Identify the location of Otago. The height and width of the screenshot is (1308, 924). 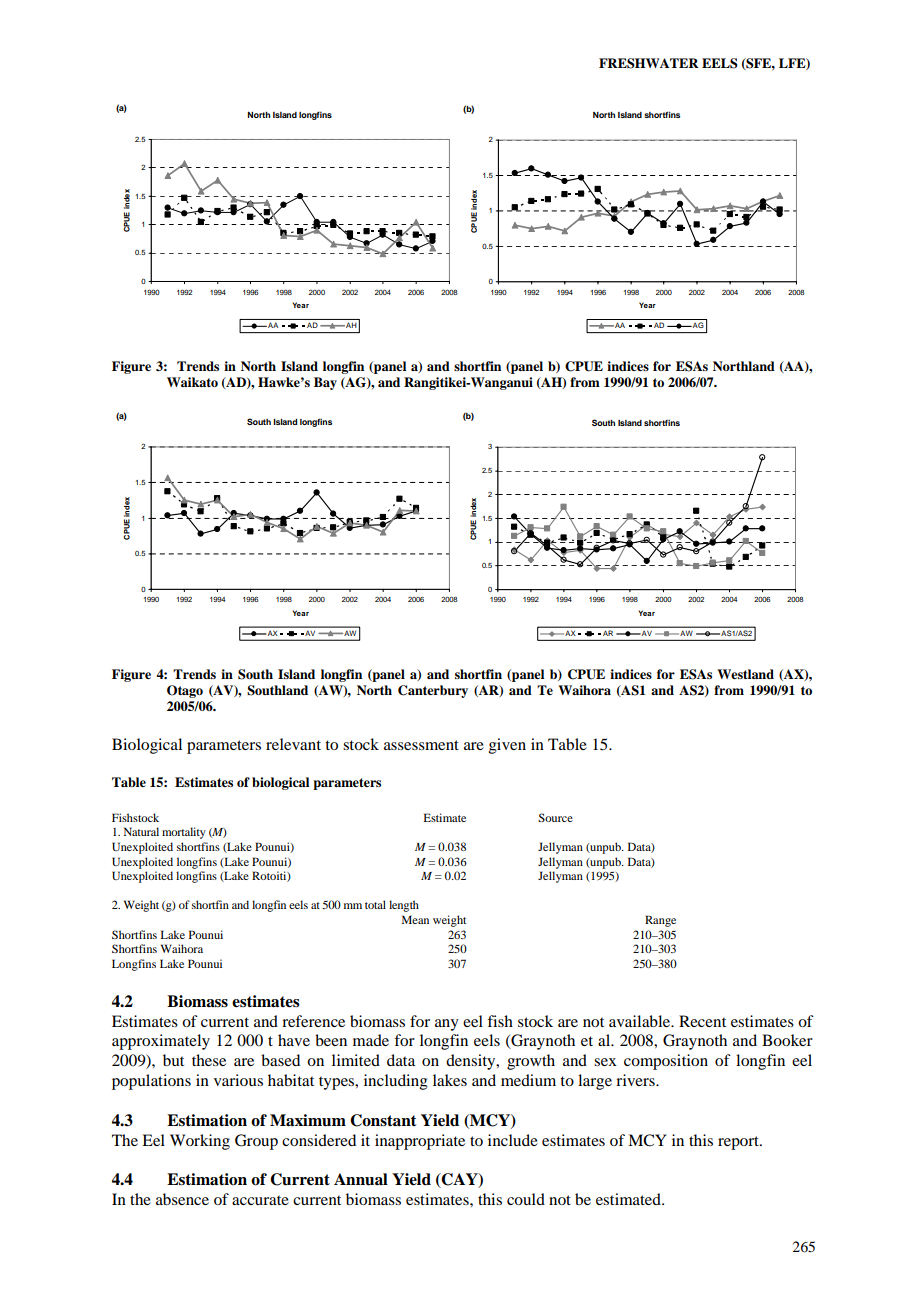
(185, 691).
